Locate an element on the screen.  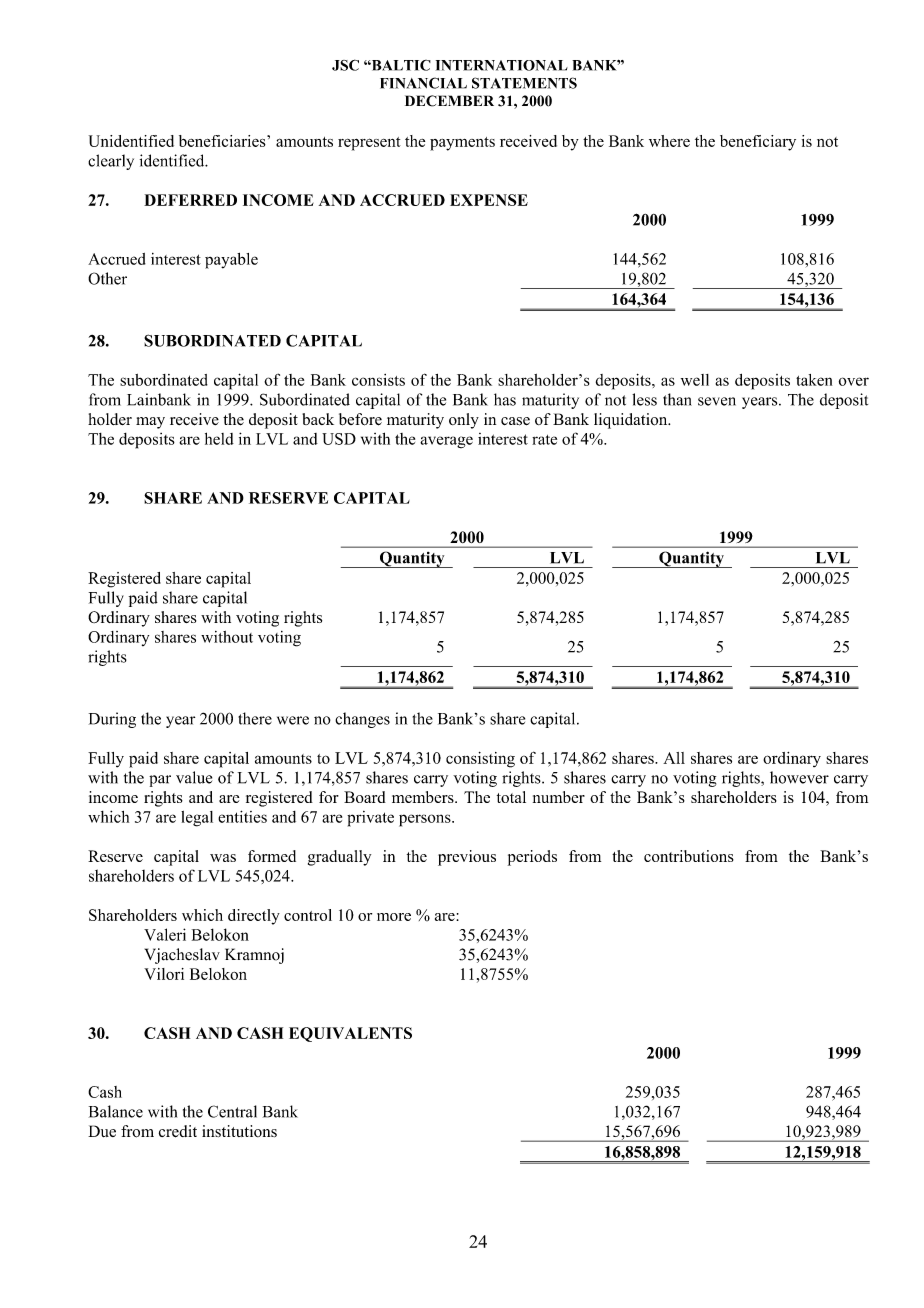
previous is located at coordinates (467, 858).
